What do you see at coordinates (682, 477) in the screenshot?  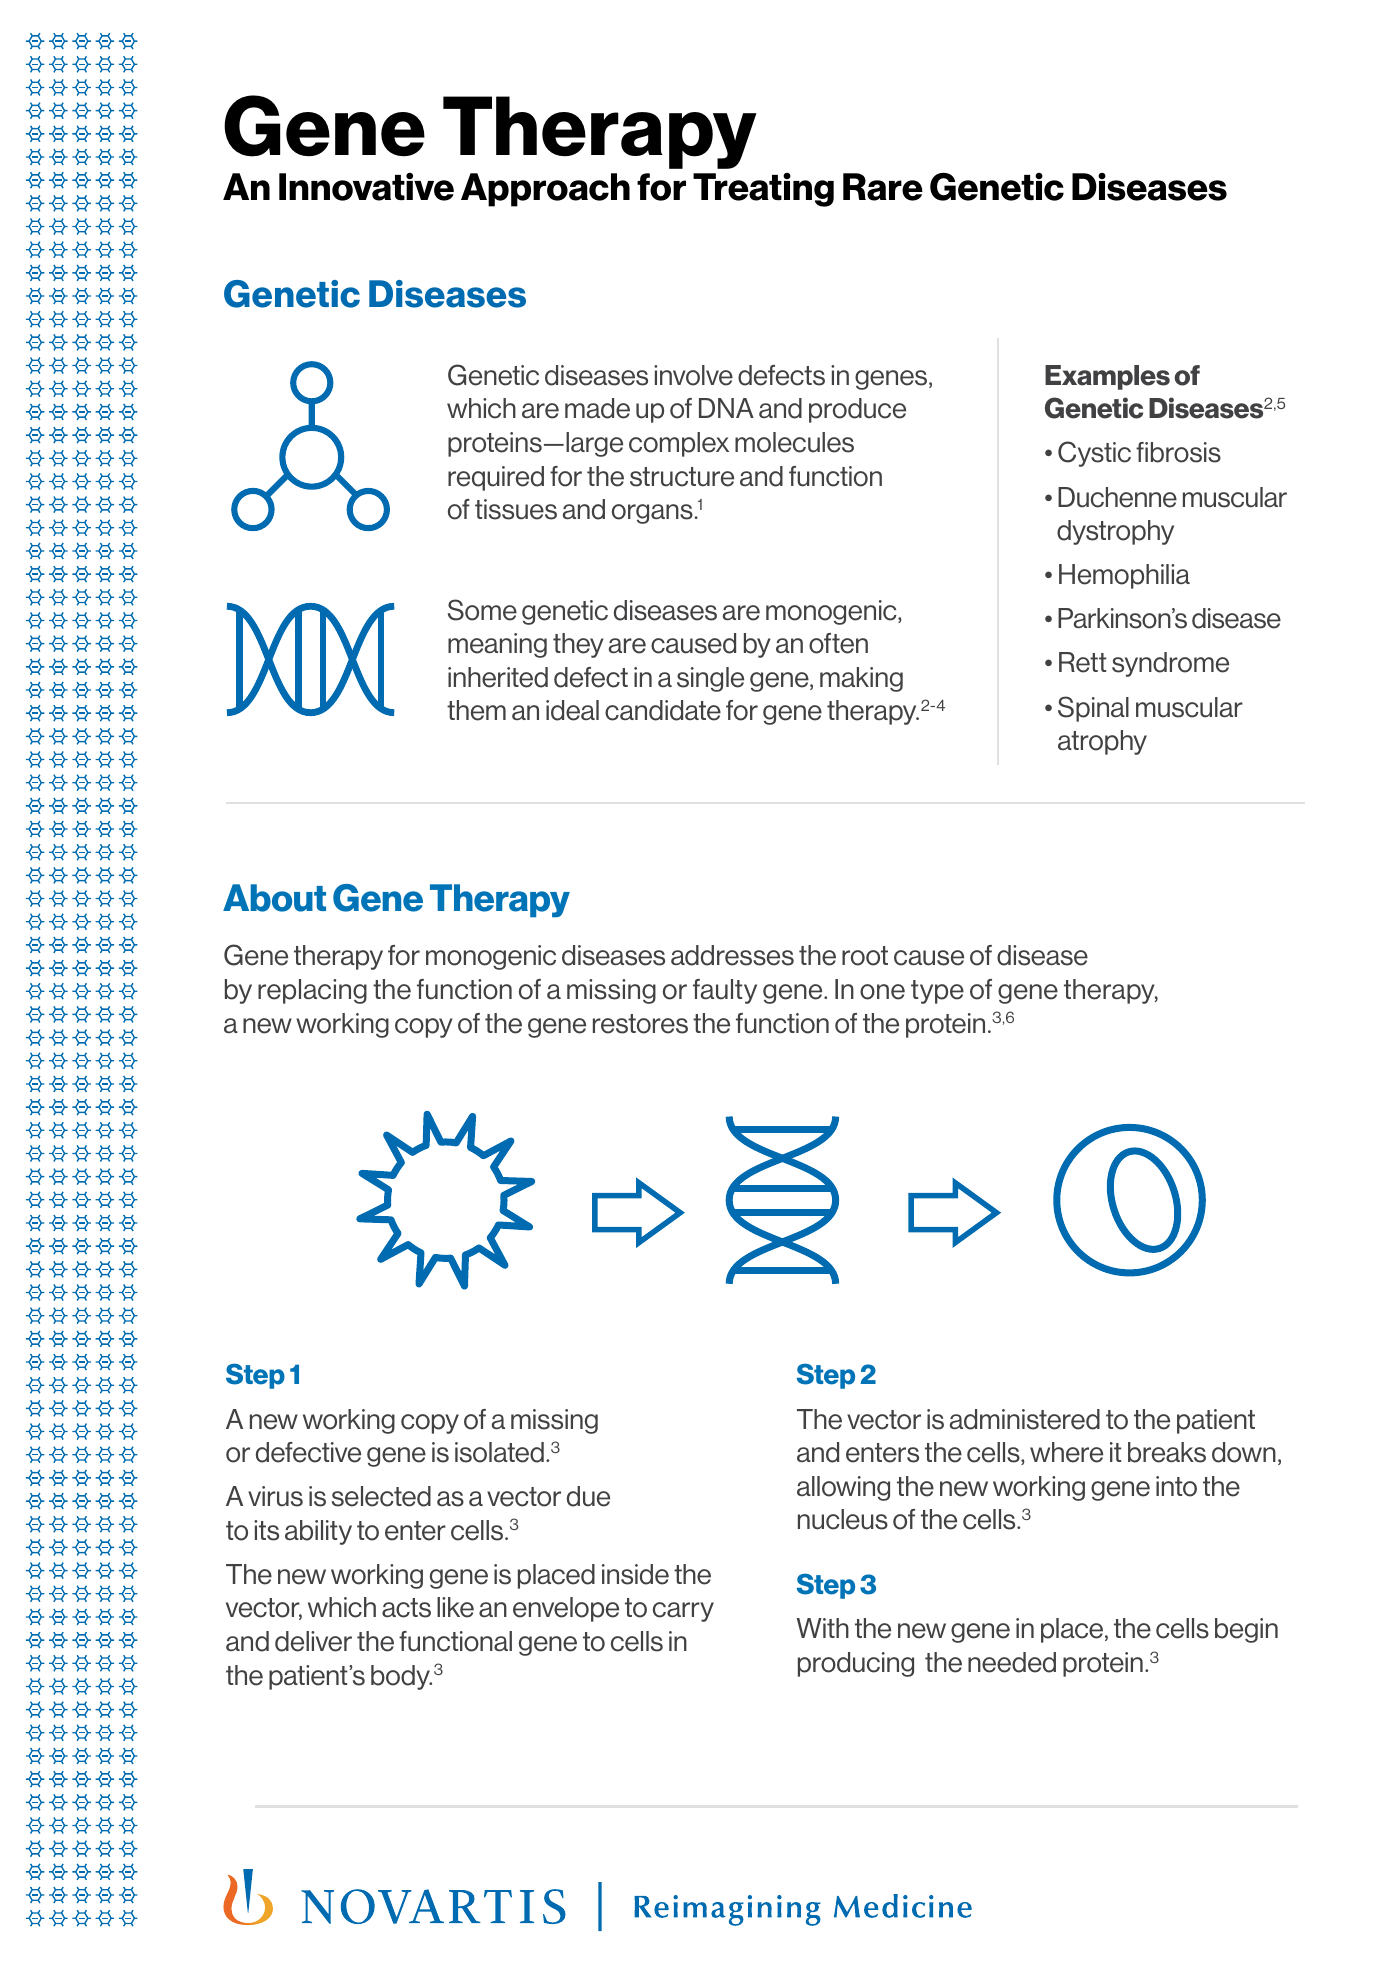 I see `structure` at bounding box center [682, 477].
